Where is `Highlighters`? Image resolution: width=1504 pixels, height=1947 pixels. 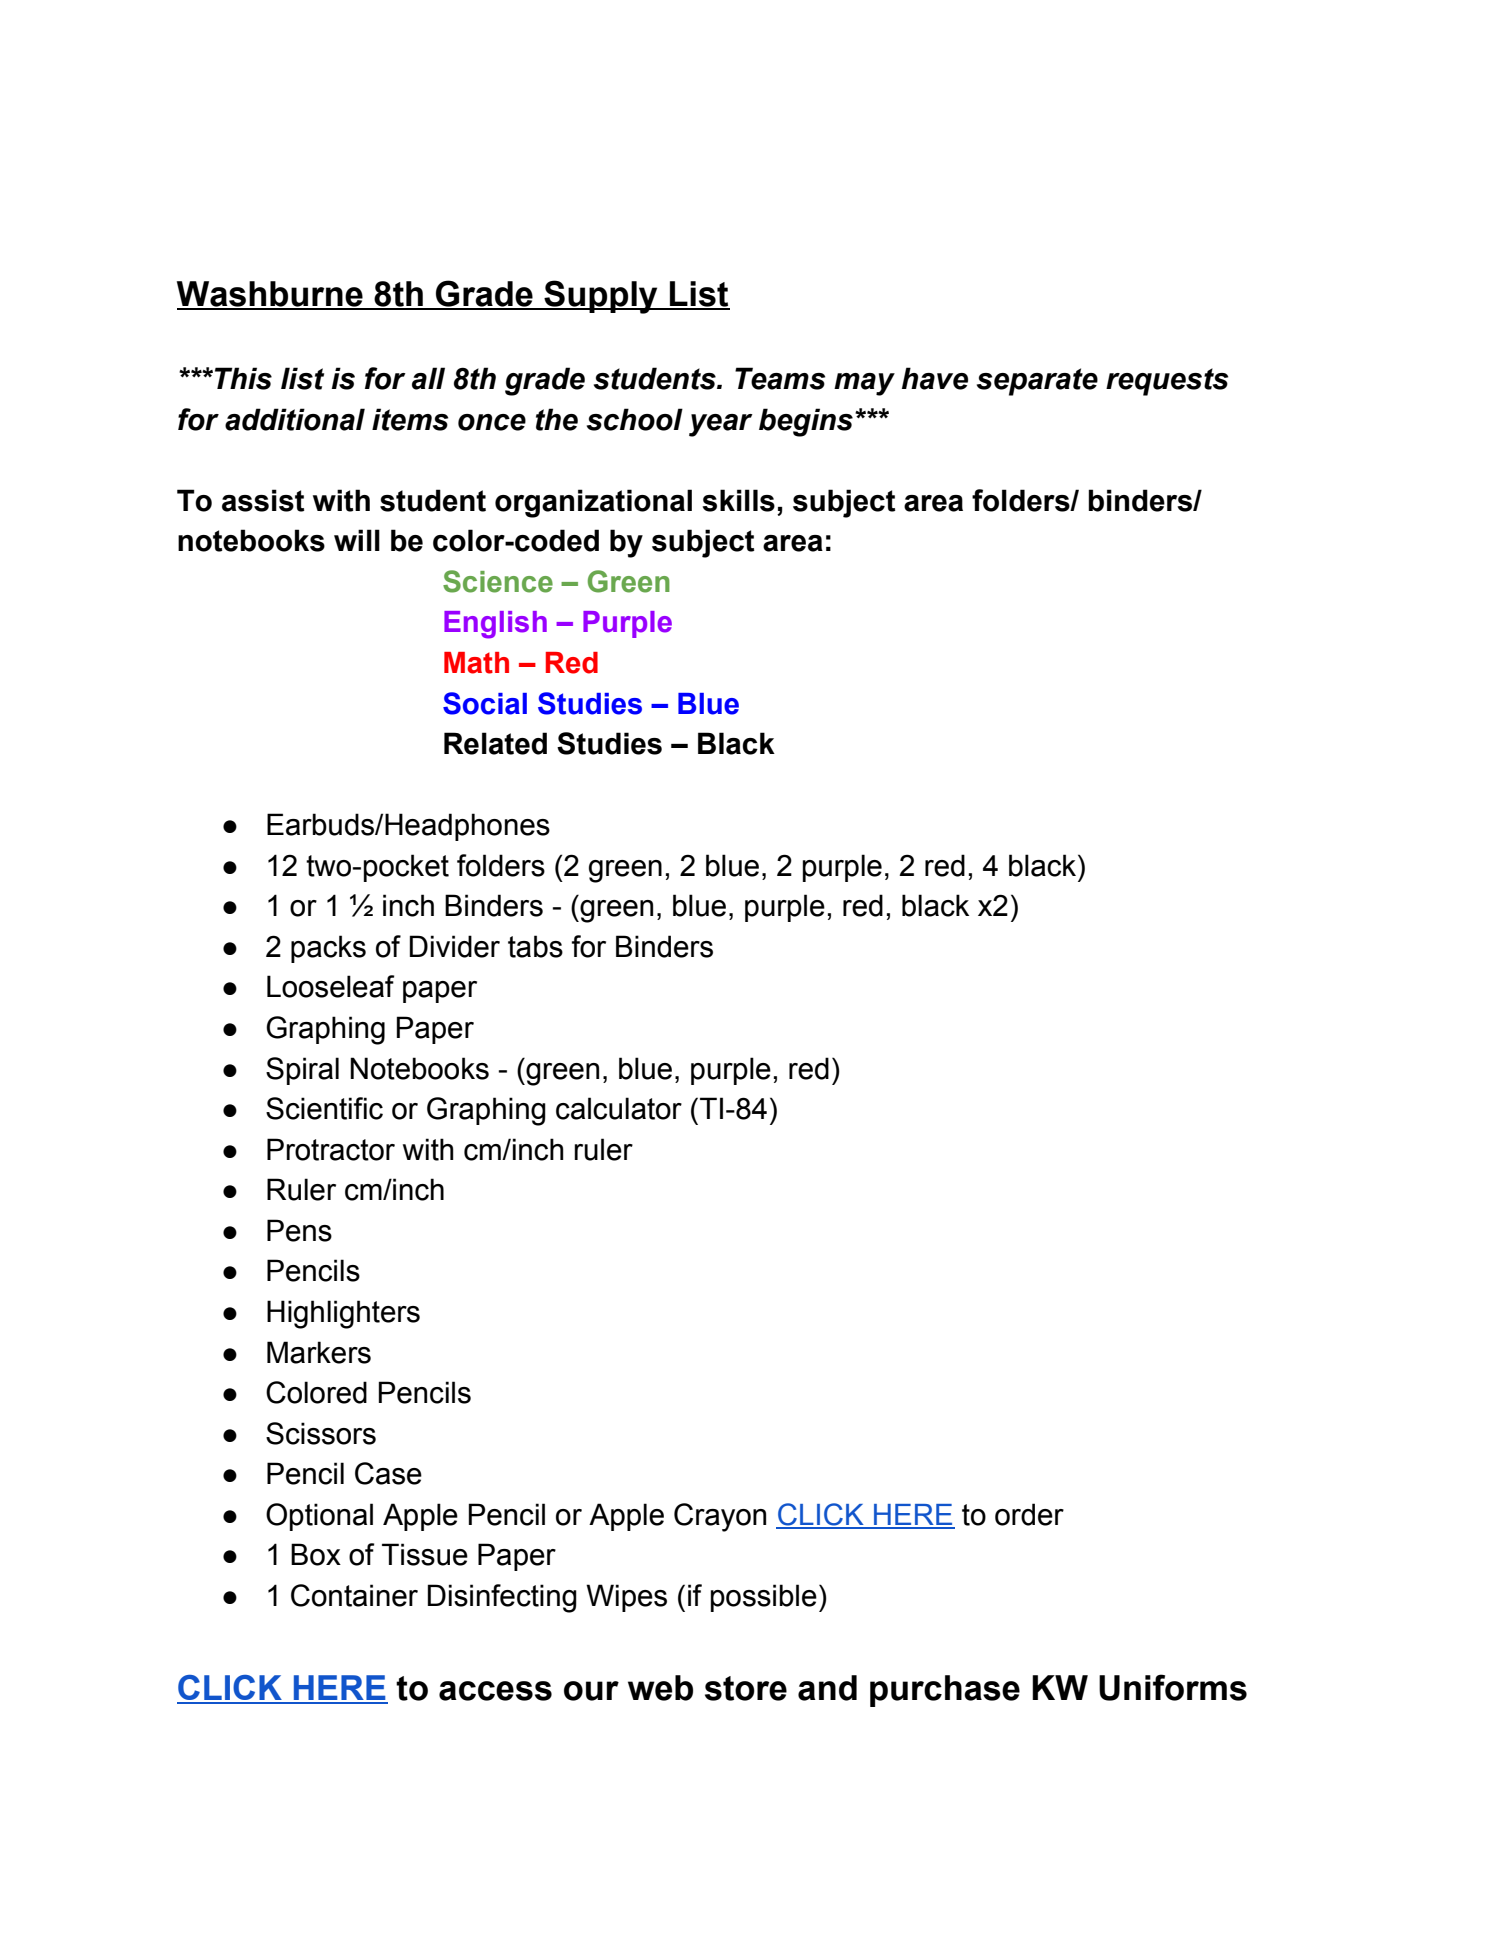
Highlighters is located at coordinates (343, 1314).
